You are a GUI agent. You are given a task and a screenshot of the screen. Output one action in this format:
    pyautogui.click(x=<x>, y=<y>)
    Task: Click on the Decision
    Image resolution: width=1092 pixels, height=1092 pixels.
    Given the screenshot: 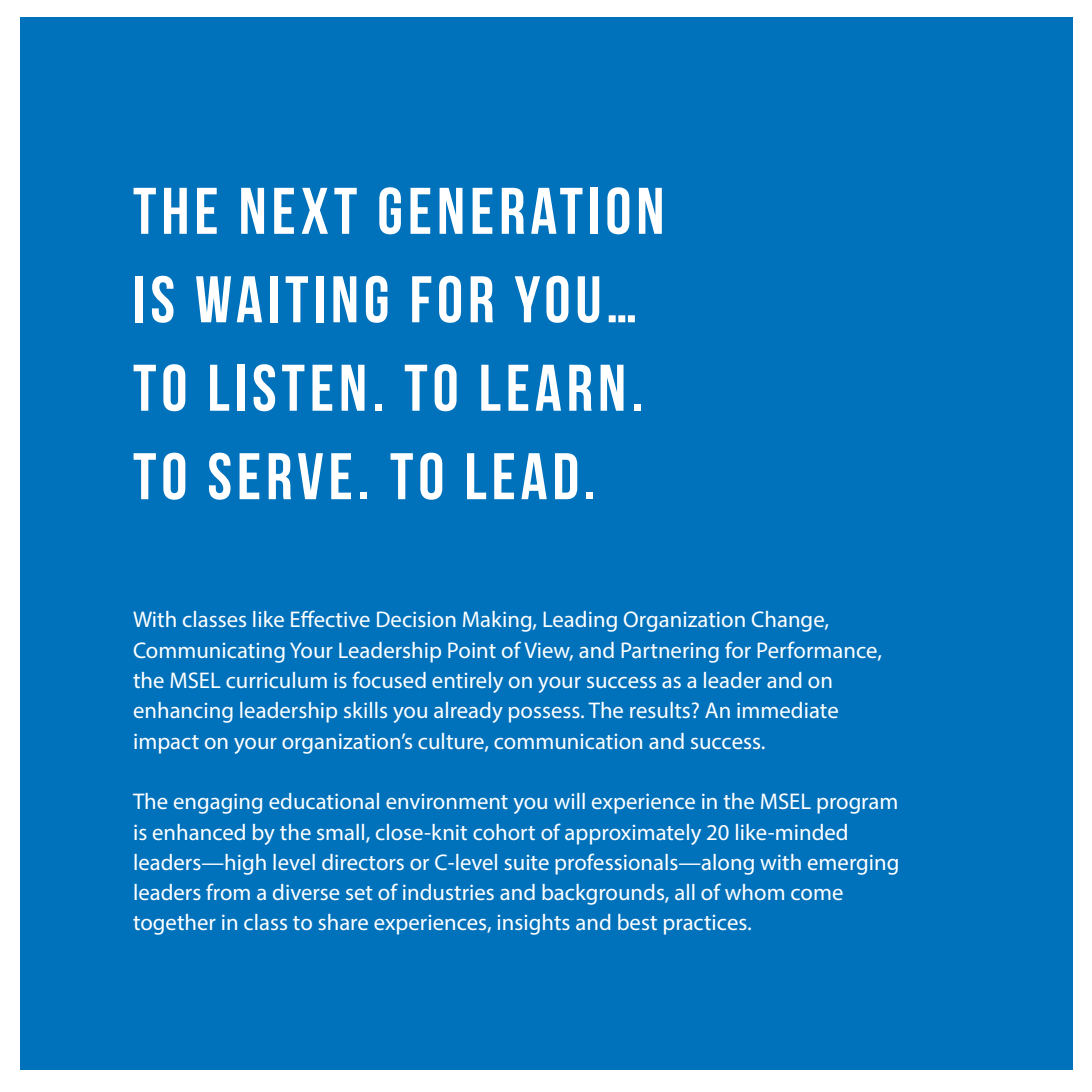 What is the action you would take?
    pyautogui.click(x=416, y=619)
